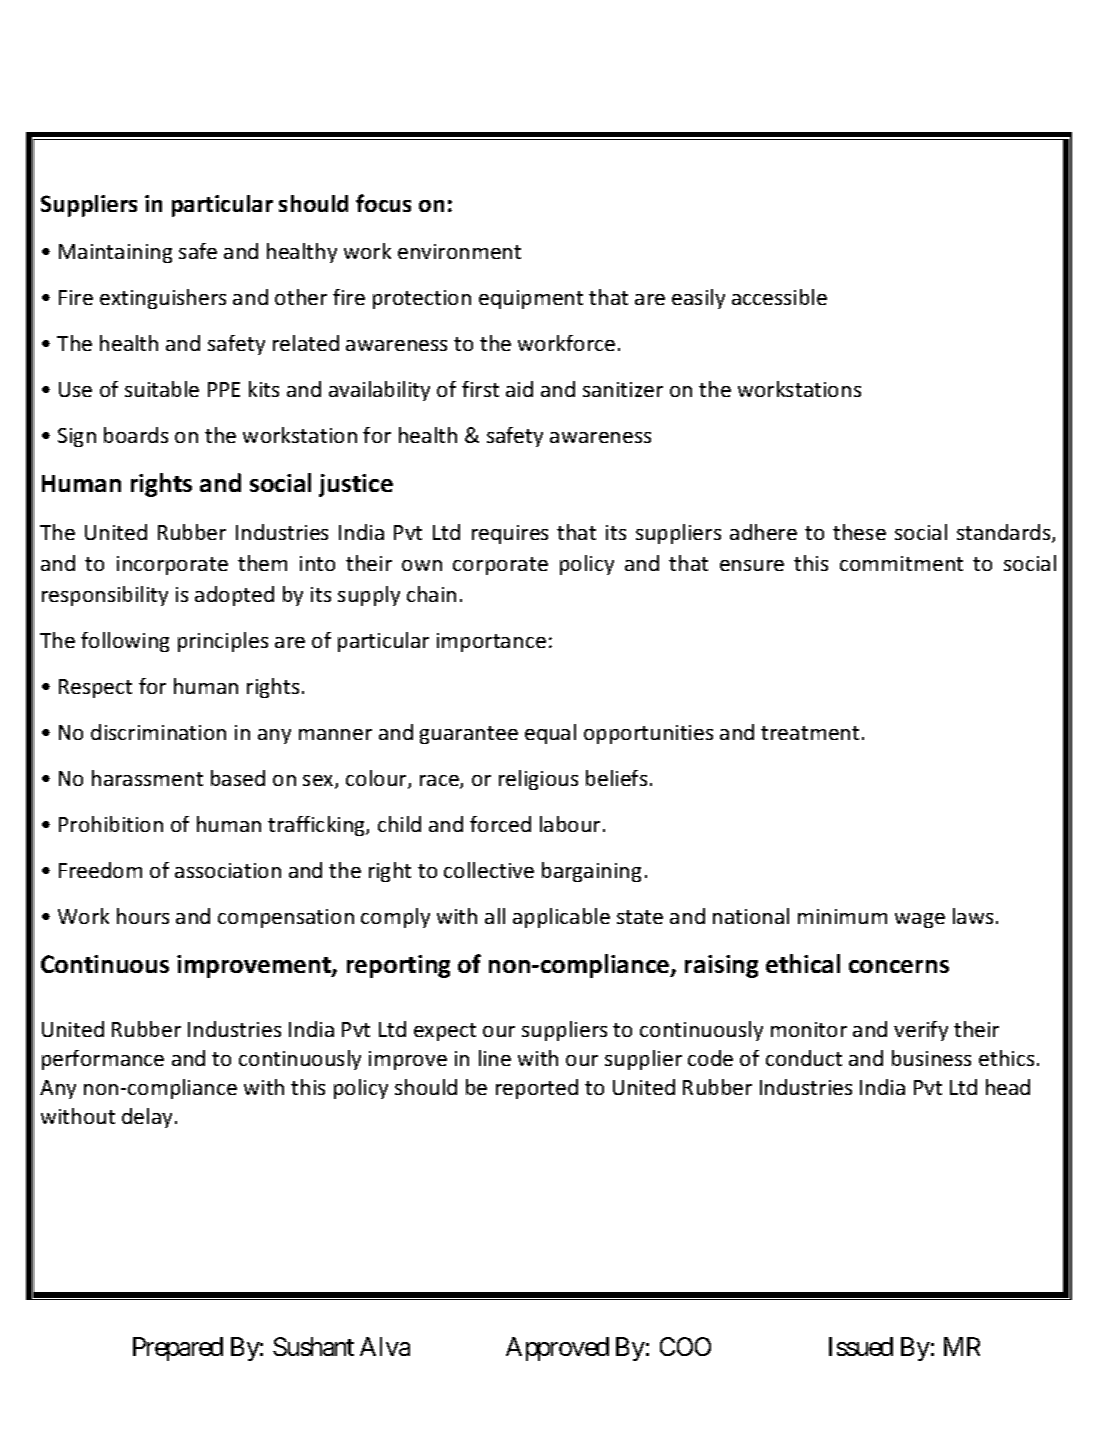 The width and height of the document is (1119, 1449). What do you see at coordinates (537, 1089) in the document?
I see `reported` at bounding box center [537, 1089].
